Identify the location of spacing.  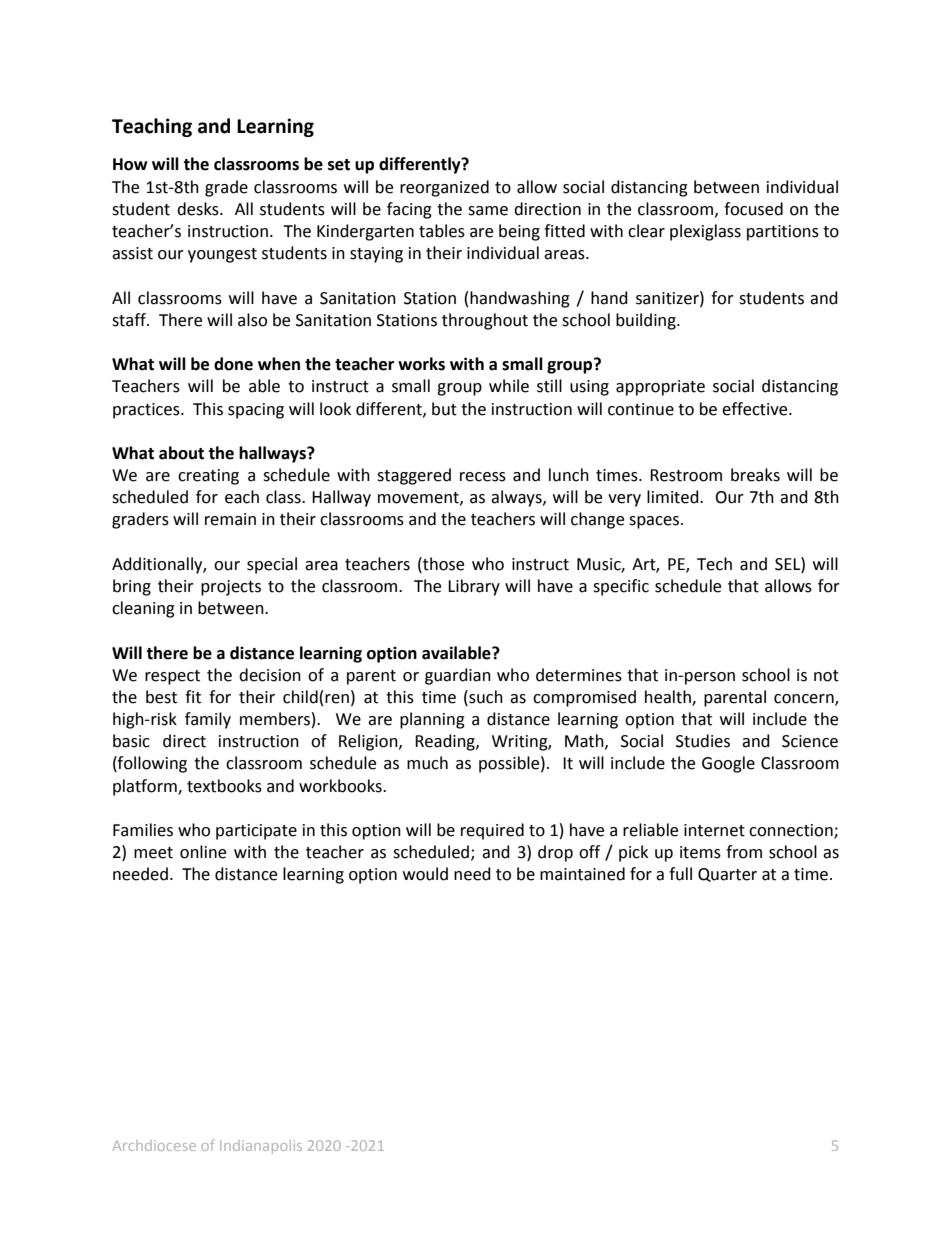
(256, 411).
